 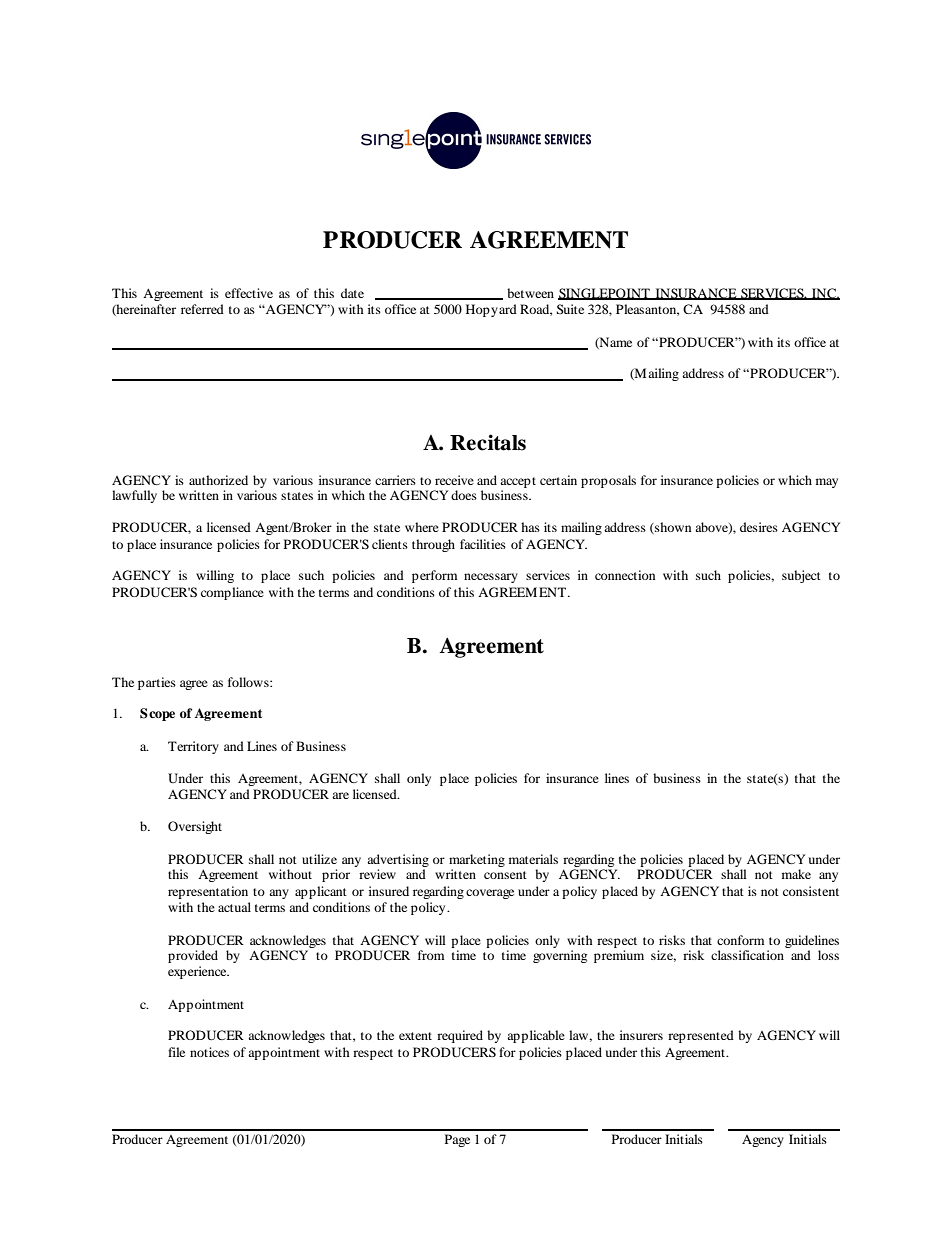 I want to click on Oversight, so click(x=195, y=827).
